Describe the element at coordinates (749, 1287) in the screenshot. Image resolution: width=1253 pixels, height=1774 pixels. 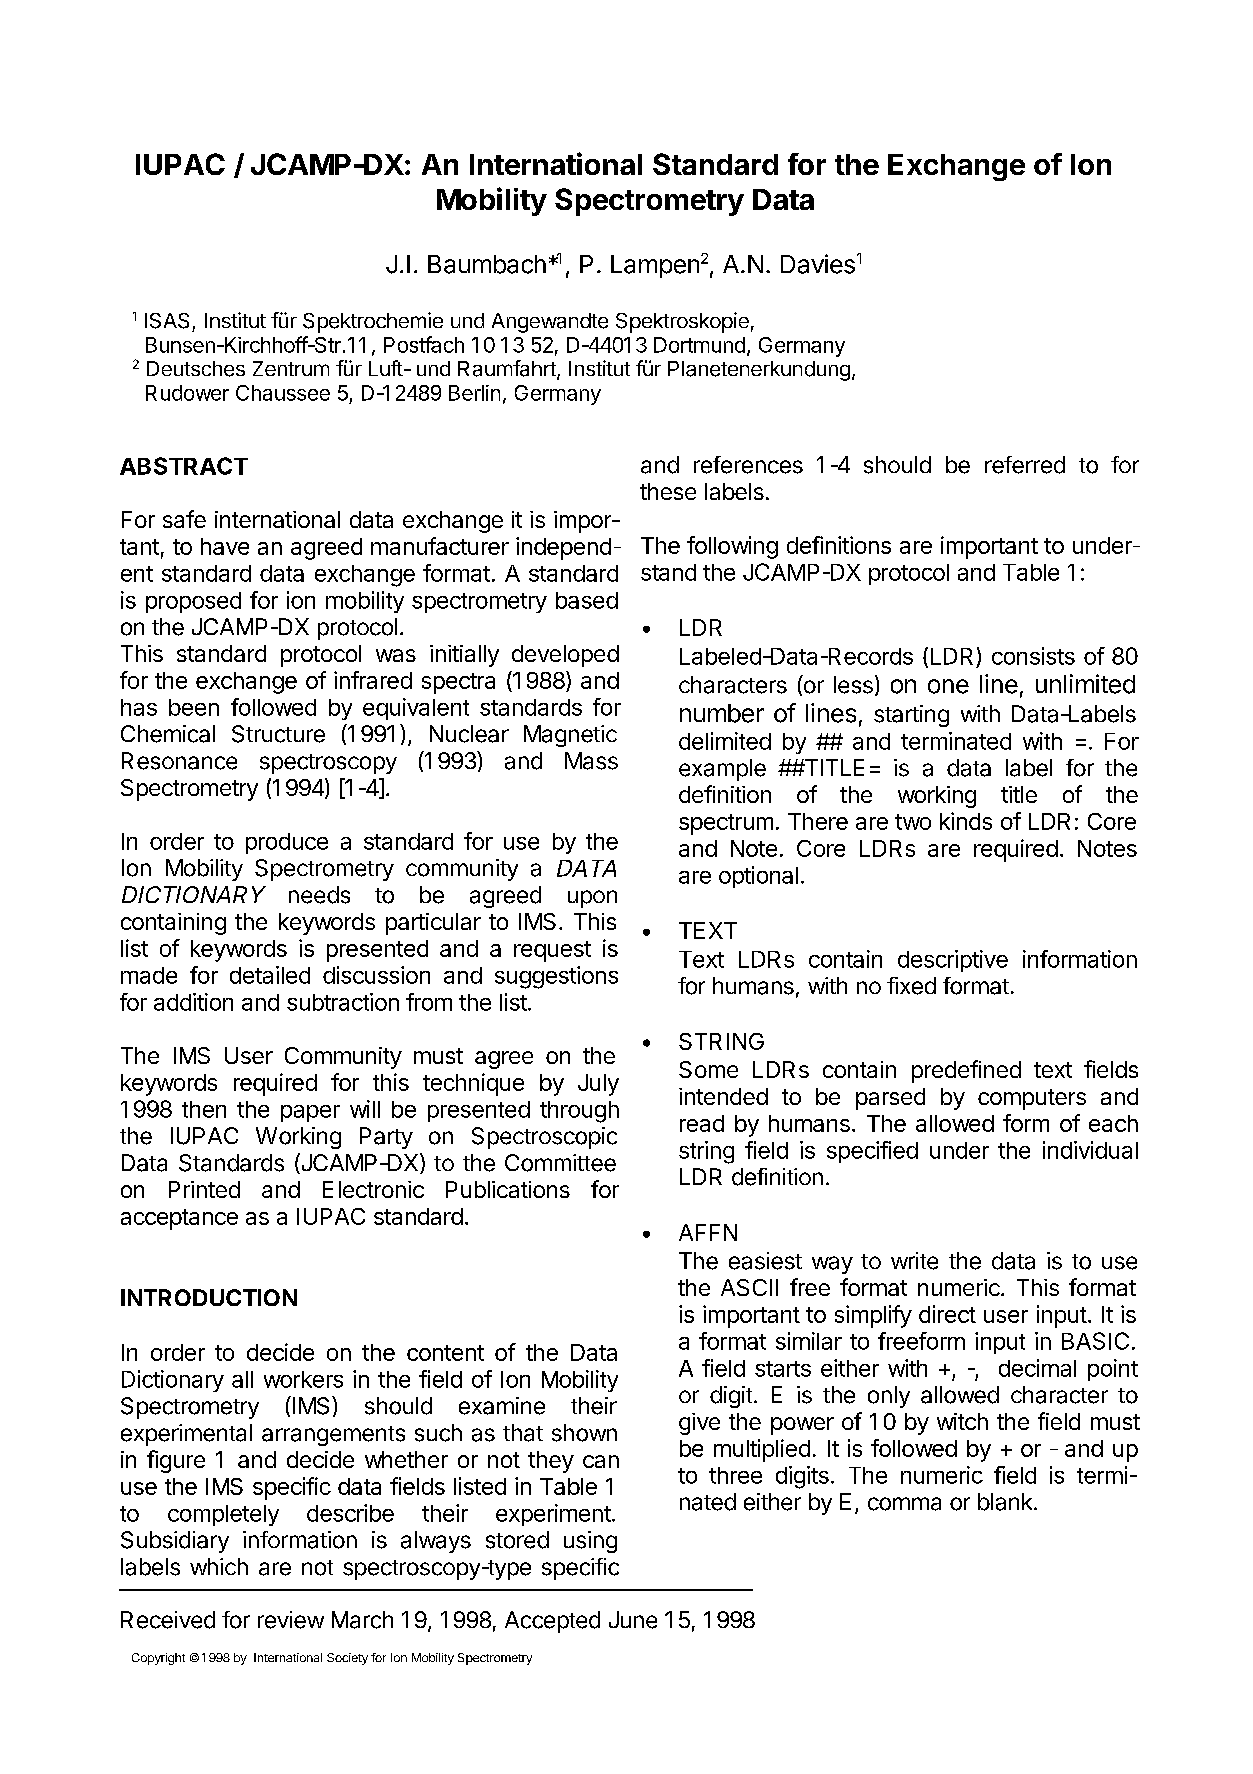
I see `ASCII` at that location.
